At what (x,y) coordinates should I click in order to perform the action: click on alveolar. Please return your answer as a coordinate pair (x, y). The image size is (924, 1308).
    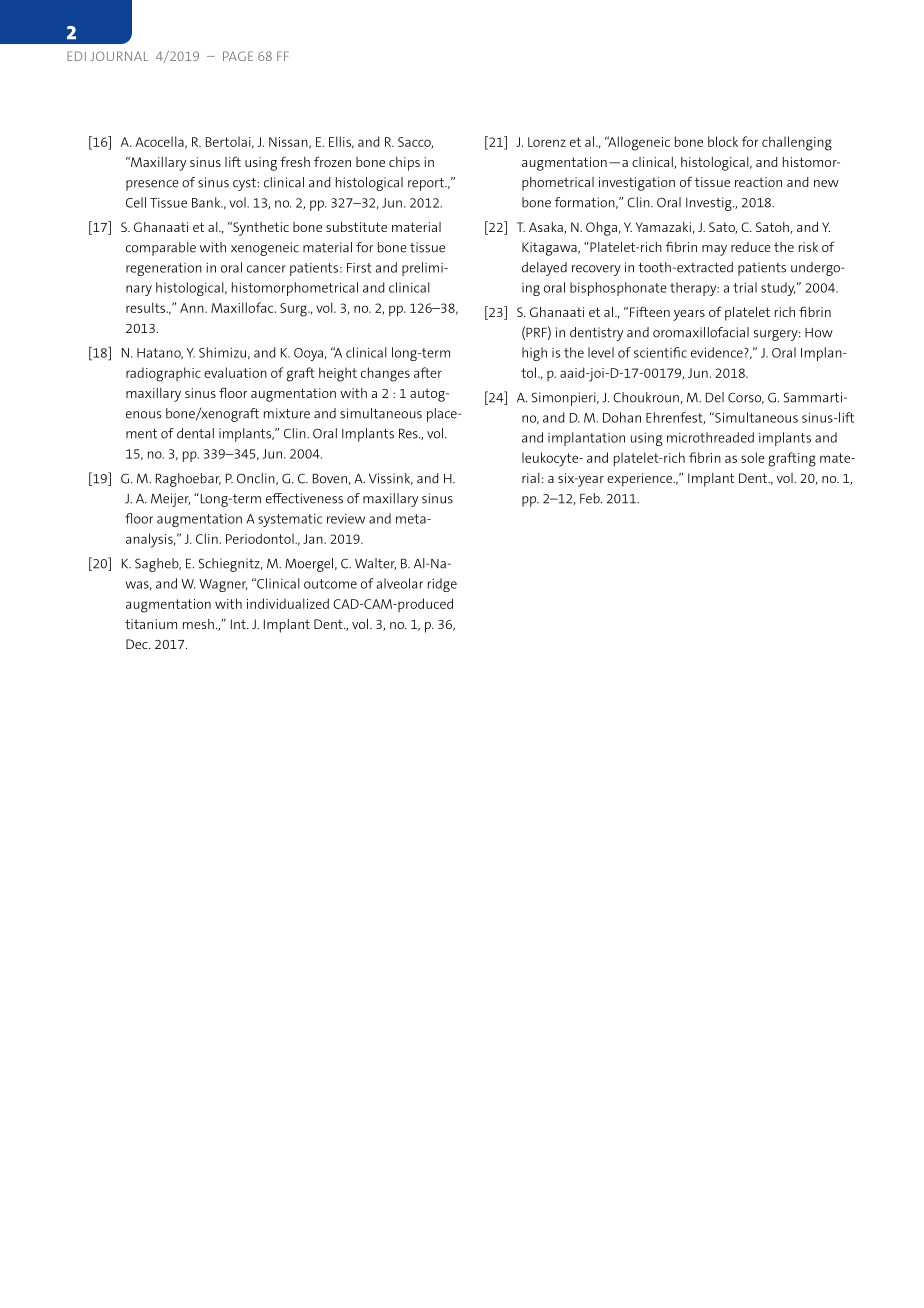
    Looking at the image, I should click on (400, 583).
